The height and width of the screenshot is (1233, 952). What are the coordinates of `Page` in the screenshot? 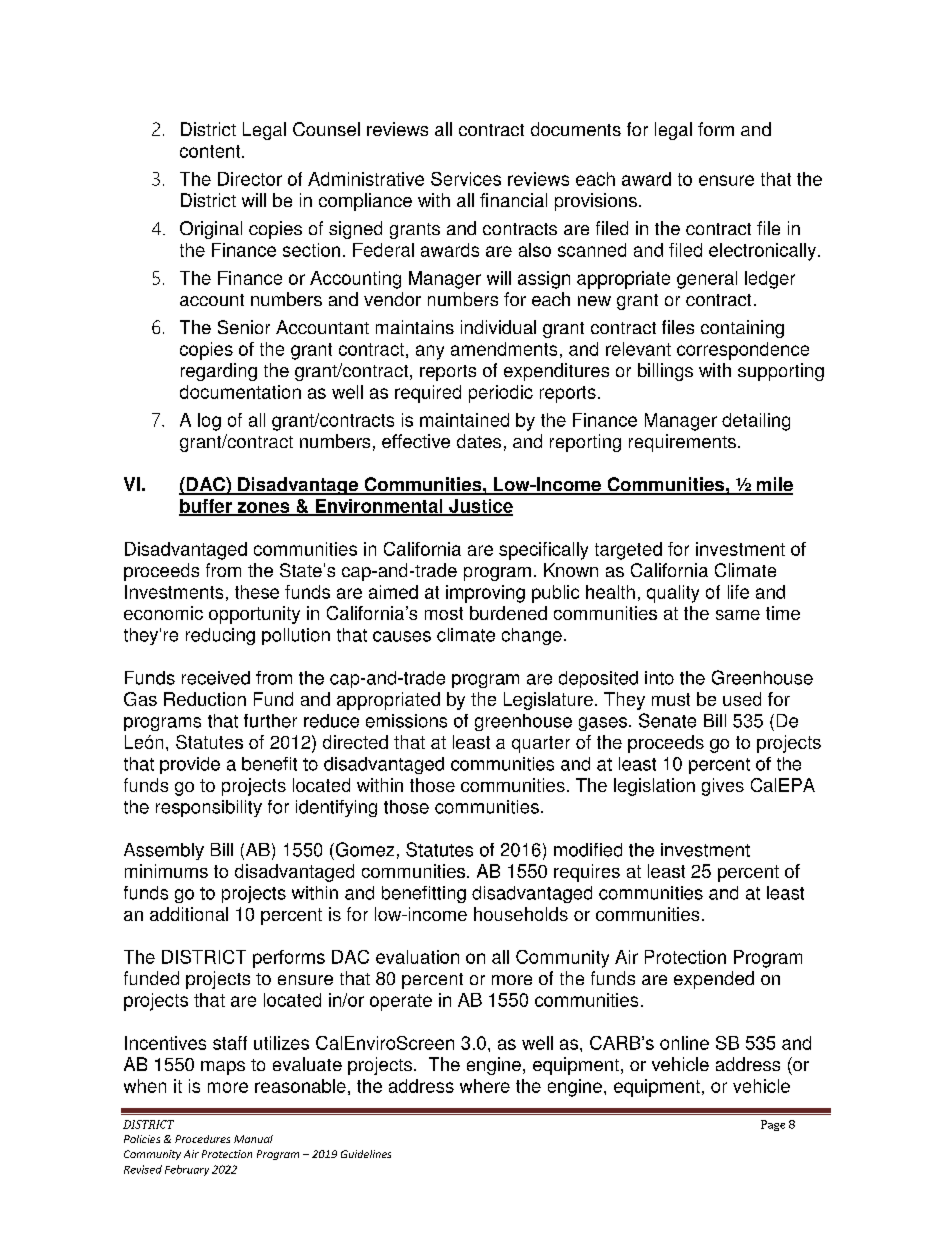 It's located at (773, 1125).
